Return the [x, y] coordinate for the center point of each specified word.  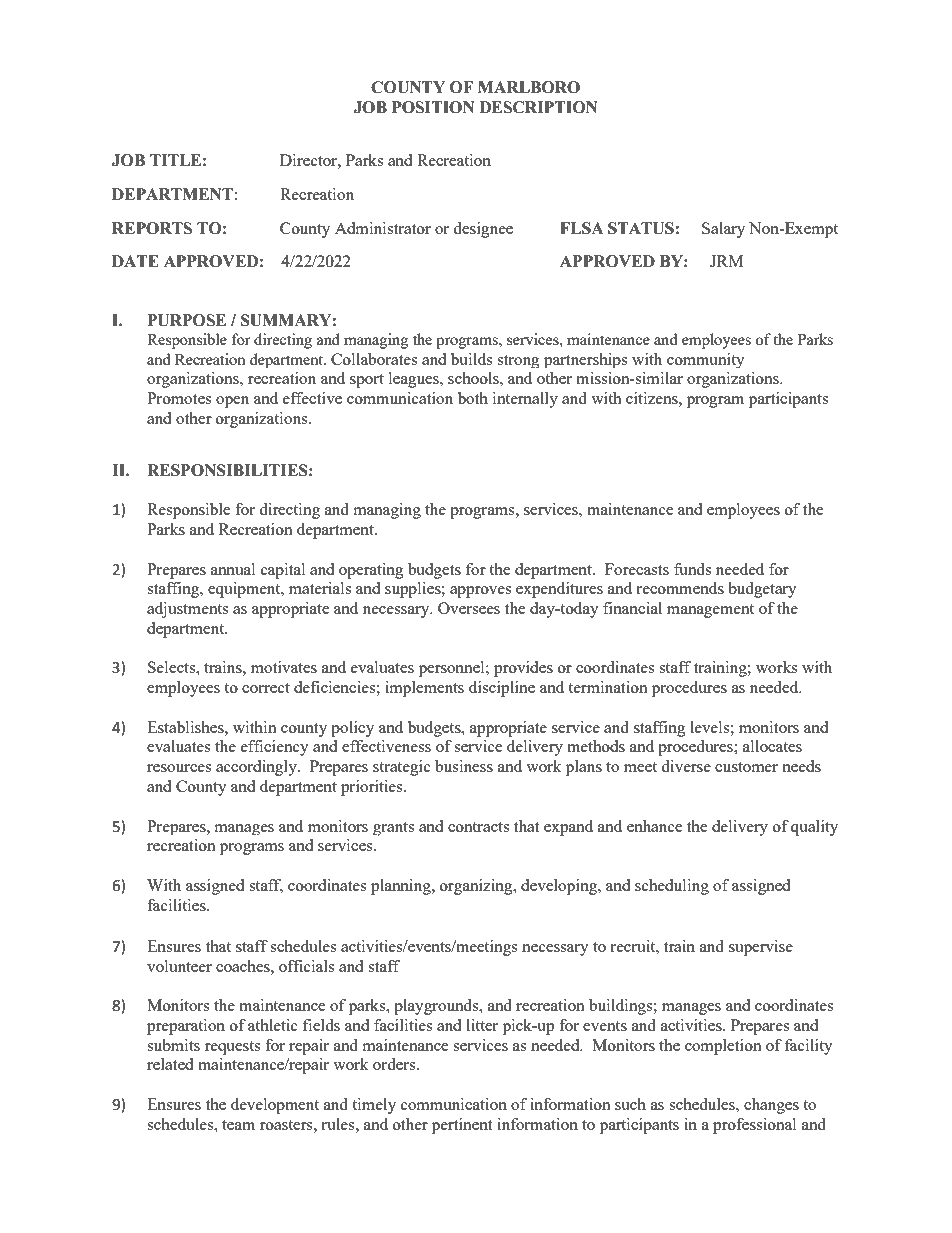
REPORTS [152, 228]
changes [771, 1106]
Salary [723, 230]
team [238, 1125]
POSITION [433, 107]
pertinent [462, 1126]
